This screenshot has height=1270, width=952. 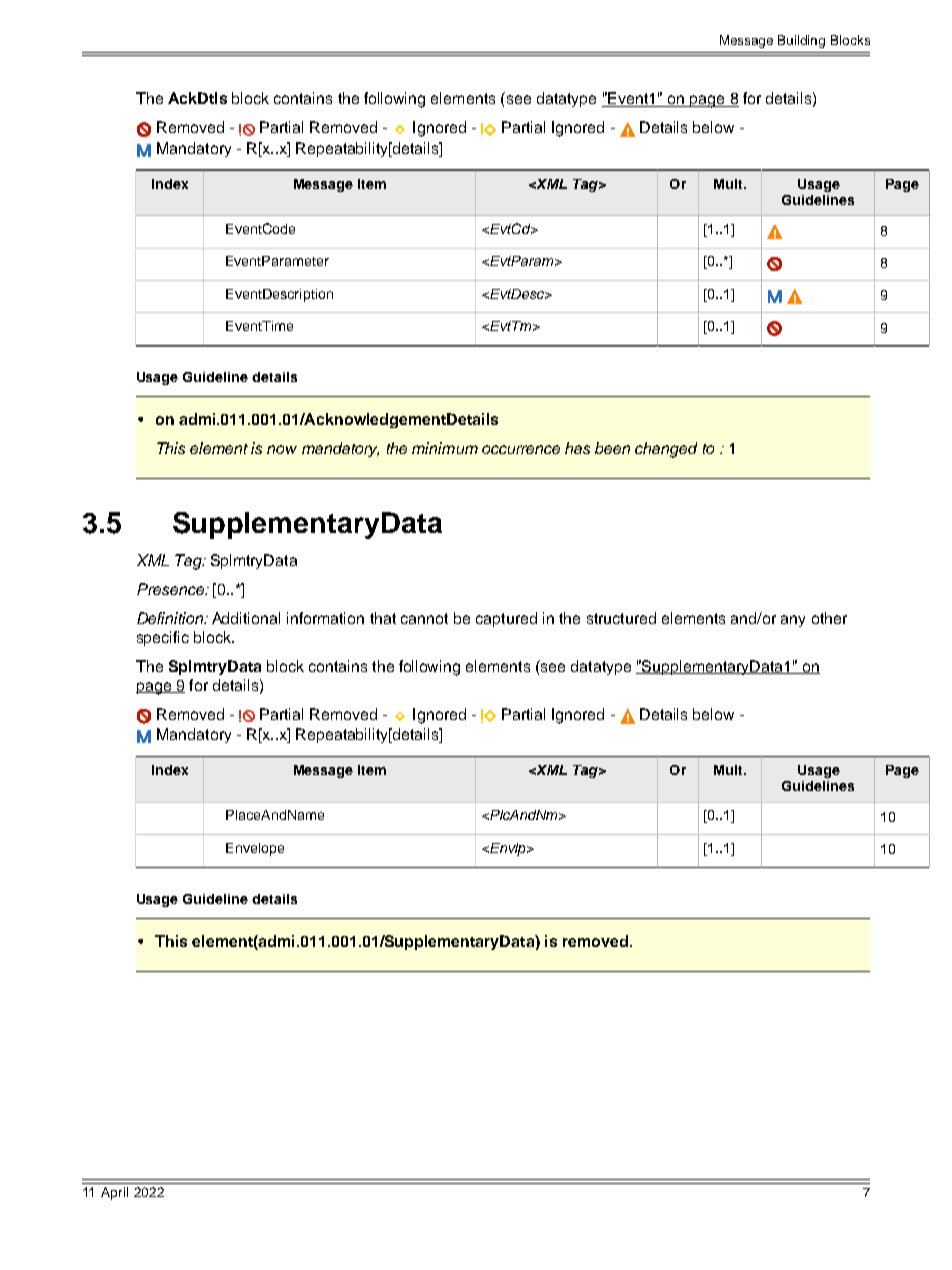 What do you see at coordinates (114, 1193) in the screenshot?
I see `April` at bounding box center [114, 1193].
